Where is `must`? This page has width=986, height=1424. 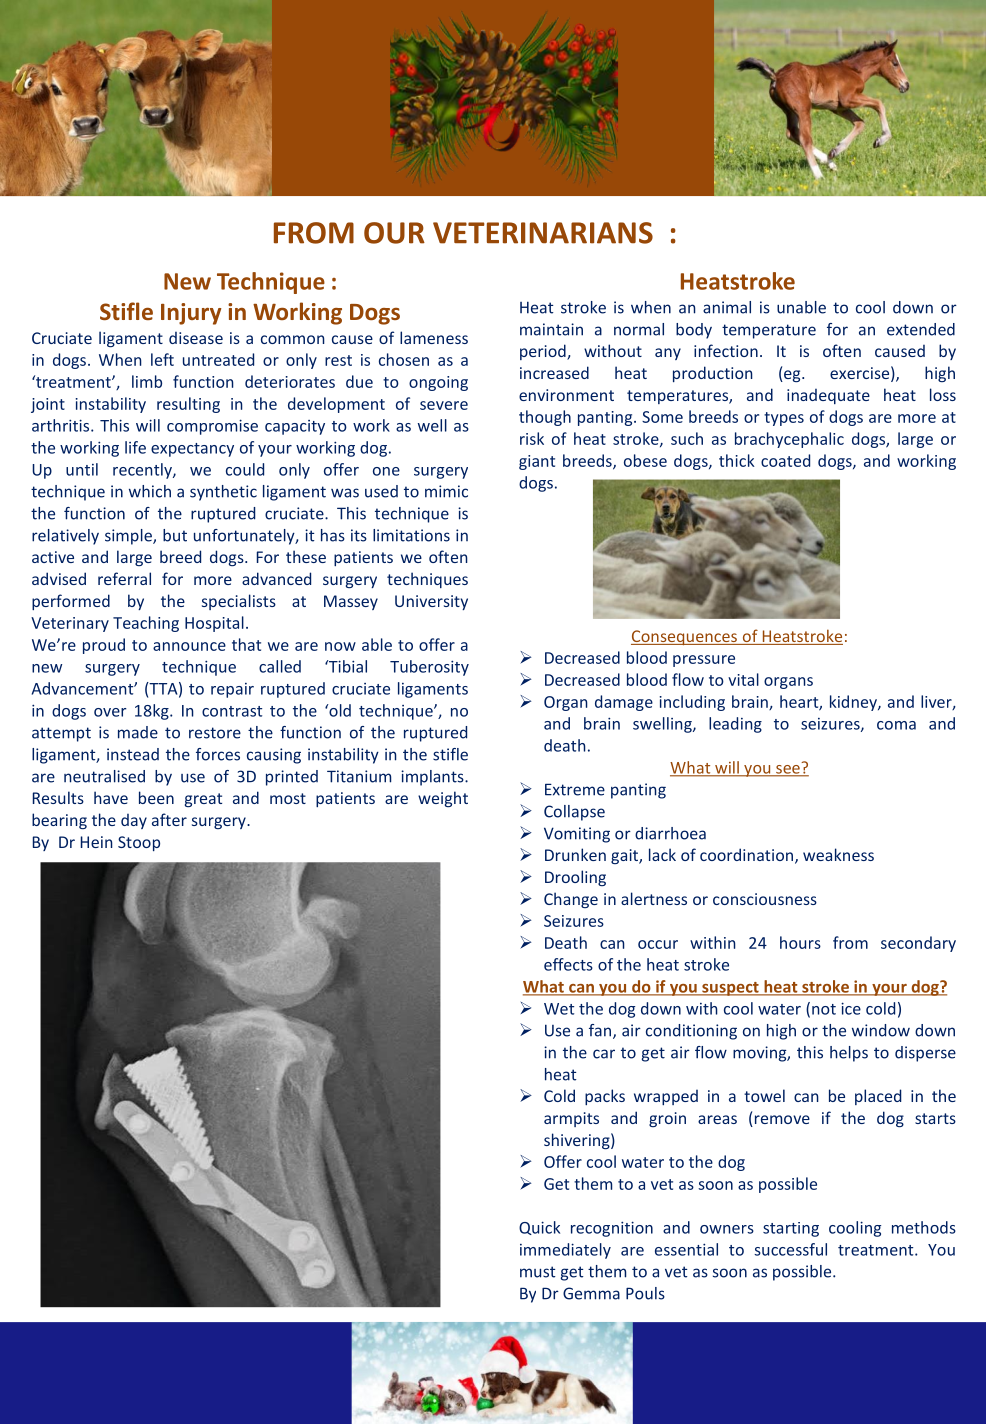
must is located at coordinates (538, 1272).
